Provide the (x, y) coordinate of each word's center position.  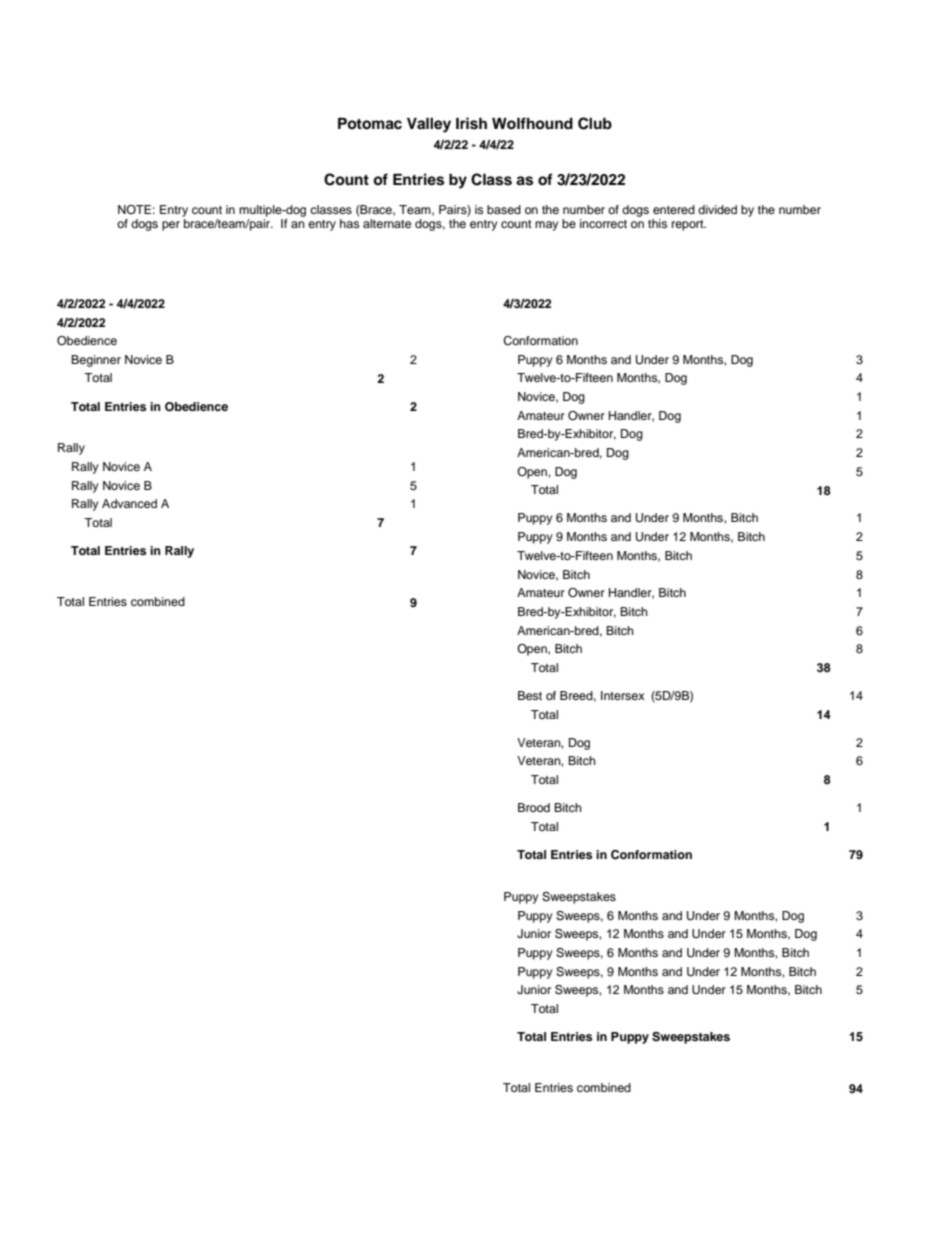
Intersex (623, 695)
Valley (429, 125)
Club (595, 123)
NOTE (134, 209)
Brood (534, 807)
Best (530, 695)
